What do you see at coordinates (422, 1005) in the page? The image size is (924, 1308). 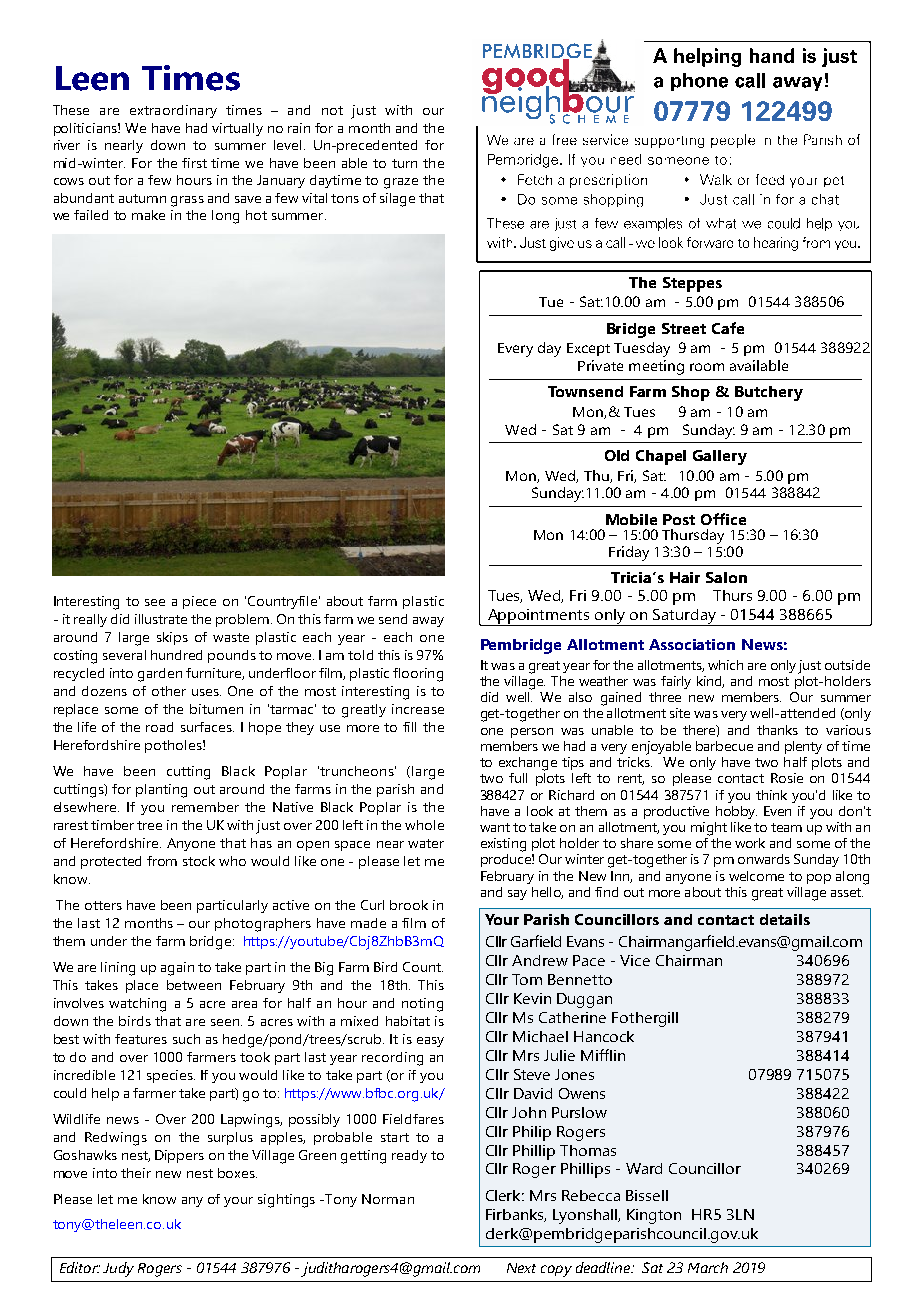 I see `noting` at bounding box center [422, 1005].
